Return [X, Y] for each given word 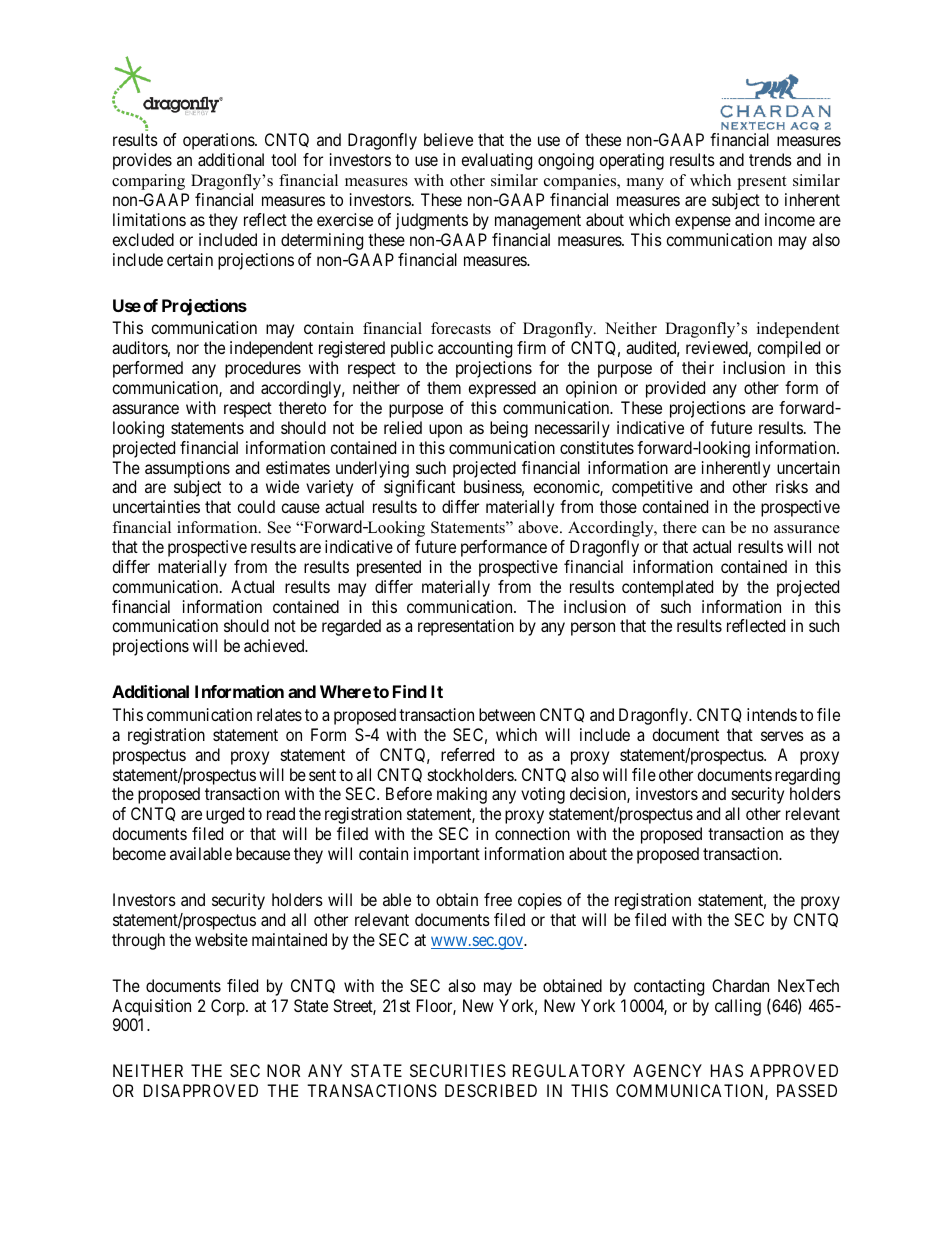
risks [792, 486]
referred [467, 754]
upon [445, 431]
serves [782, 736]
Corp [229, 1007]
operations [219, 141]
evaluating [496, 161]
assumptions [187, 469]
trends [770, 159]
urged [225, 815]
